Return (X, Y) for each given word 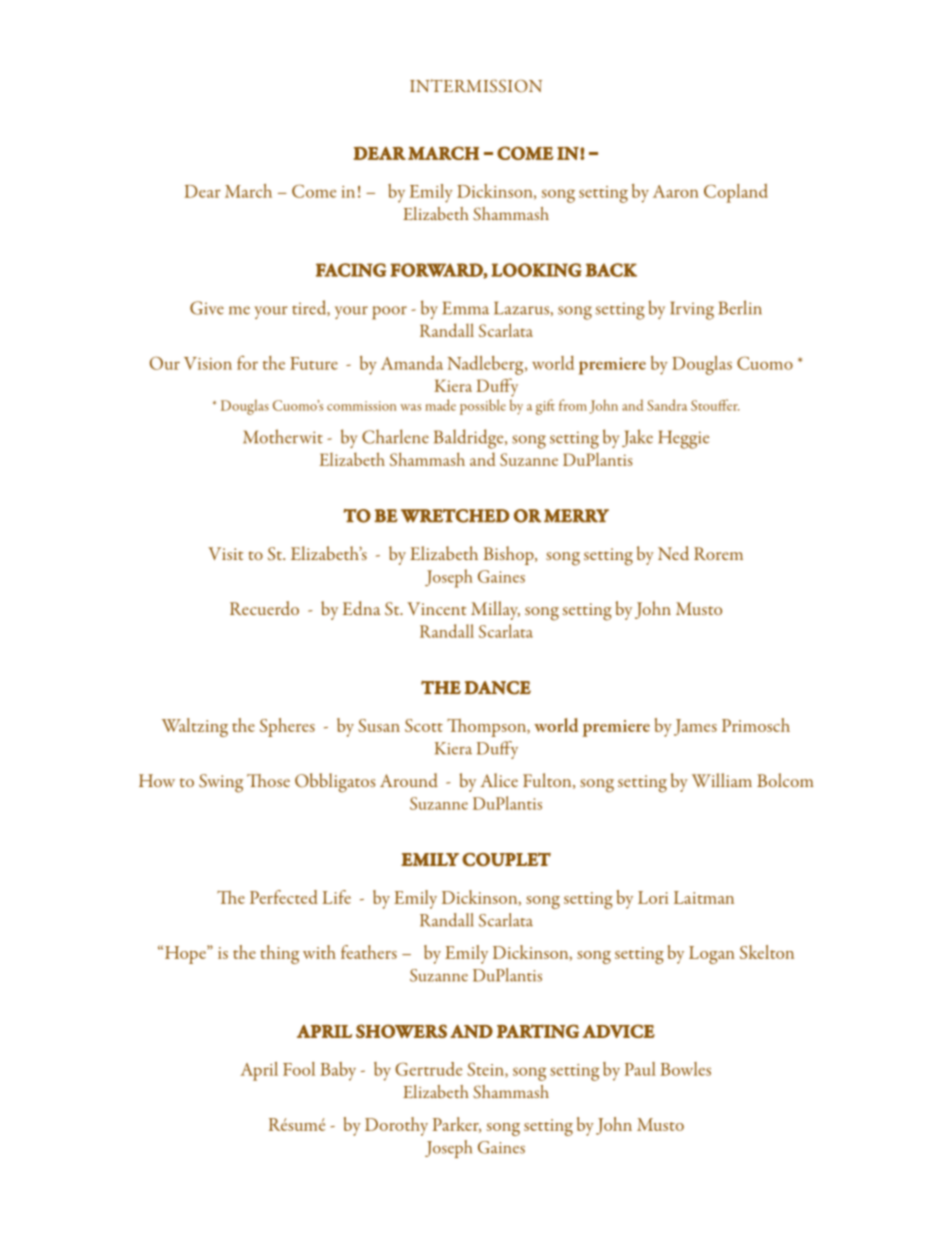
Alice (499, 780)
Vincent (436, 608)
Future (314, 363)
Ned (673, 553)
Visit (225, 553)
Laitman (704, 897)
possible (483, 407)
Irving (692, 310)
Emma (465, 308)
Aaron (676, 191)
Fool (299, 1069)
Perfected (284, 897)
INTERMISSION (476, 86)
